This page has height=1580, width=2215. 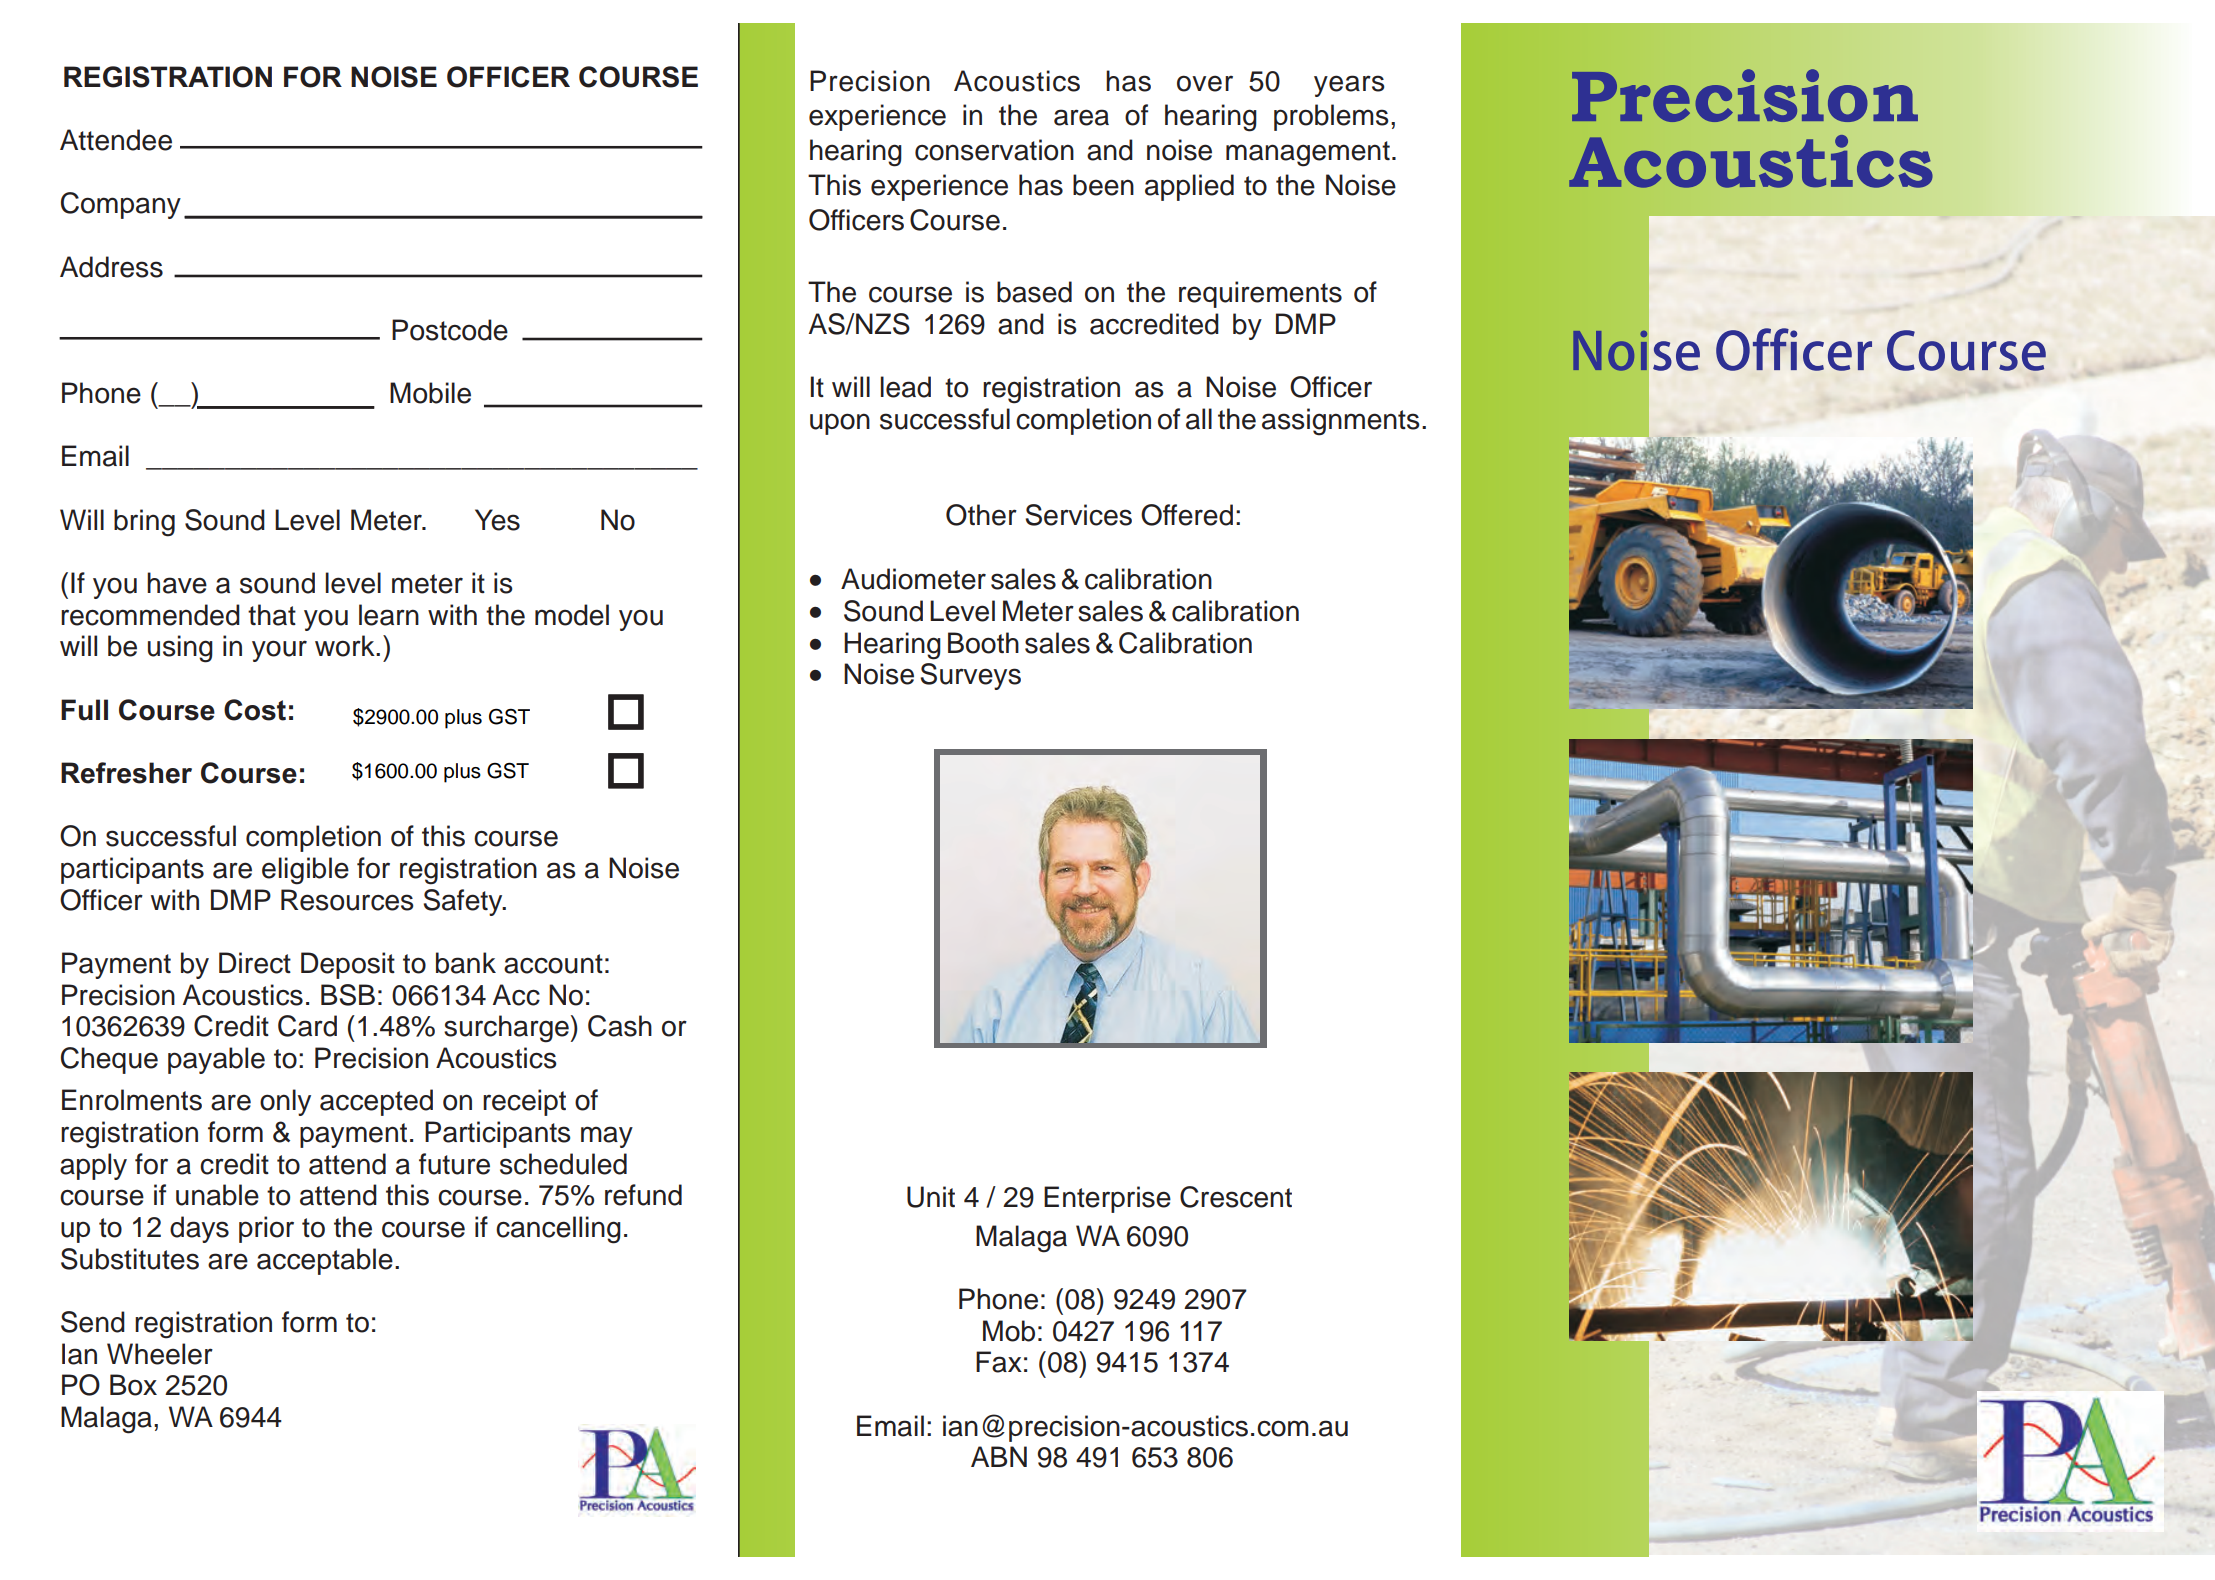 I want to click on conservation, so click(x=994, y=150).
